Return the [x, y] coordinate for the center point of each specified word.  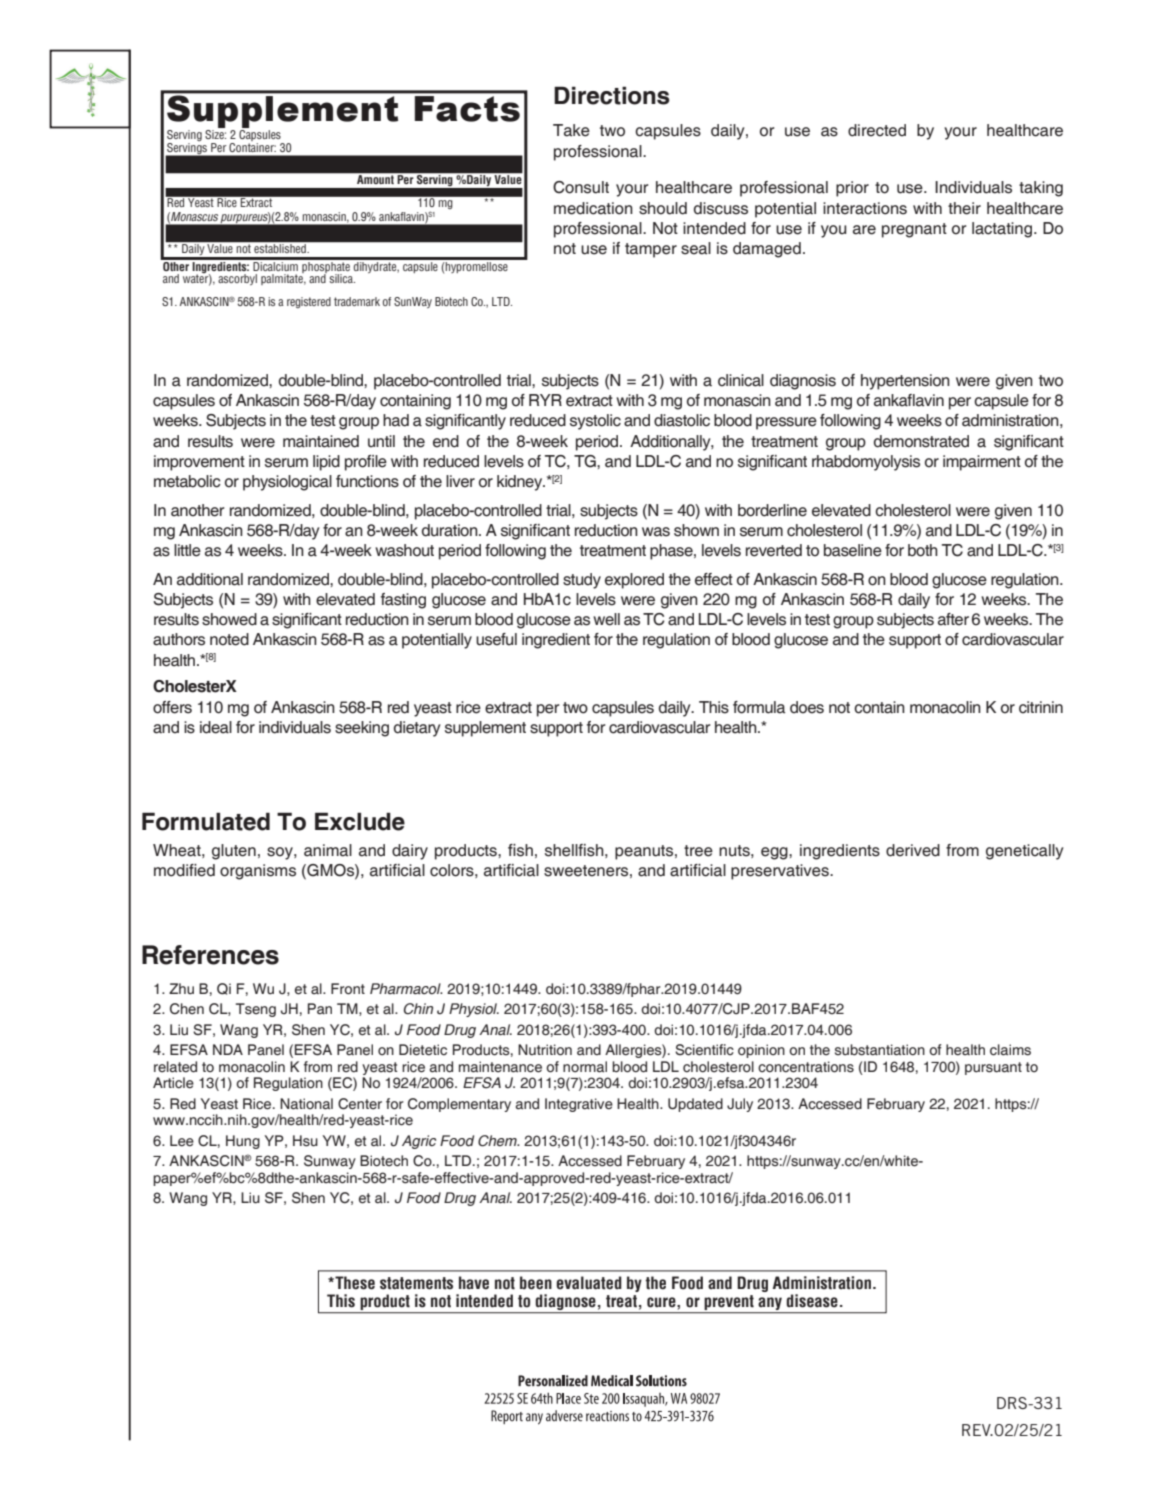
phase [672, 552]
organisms [258, 872]
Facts [467, 109]
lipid [326, 463]
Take [571, 130]
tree [698, 851]
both [923, 550]
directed [877, 130]
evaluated [589, 1283]
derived [913, 850]
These [354, 1283]
